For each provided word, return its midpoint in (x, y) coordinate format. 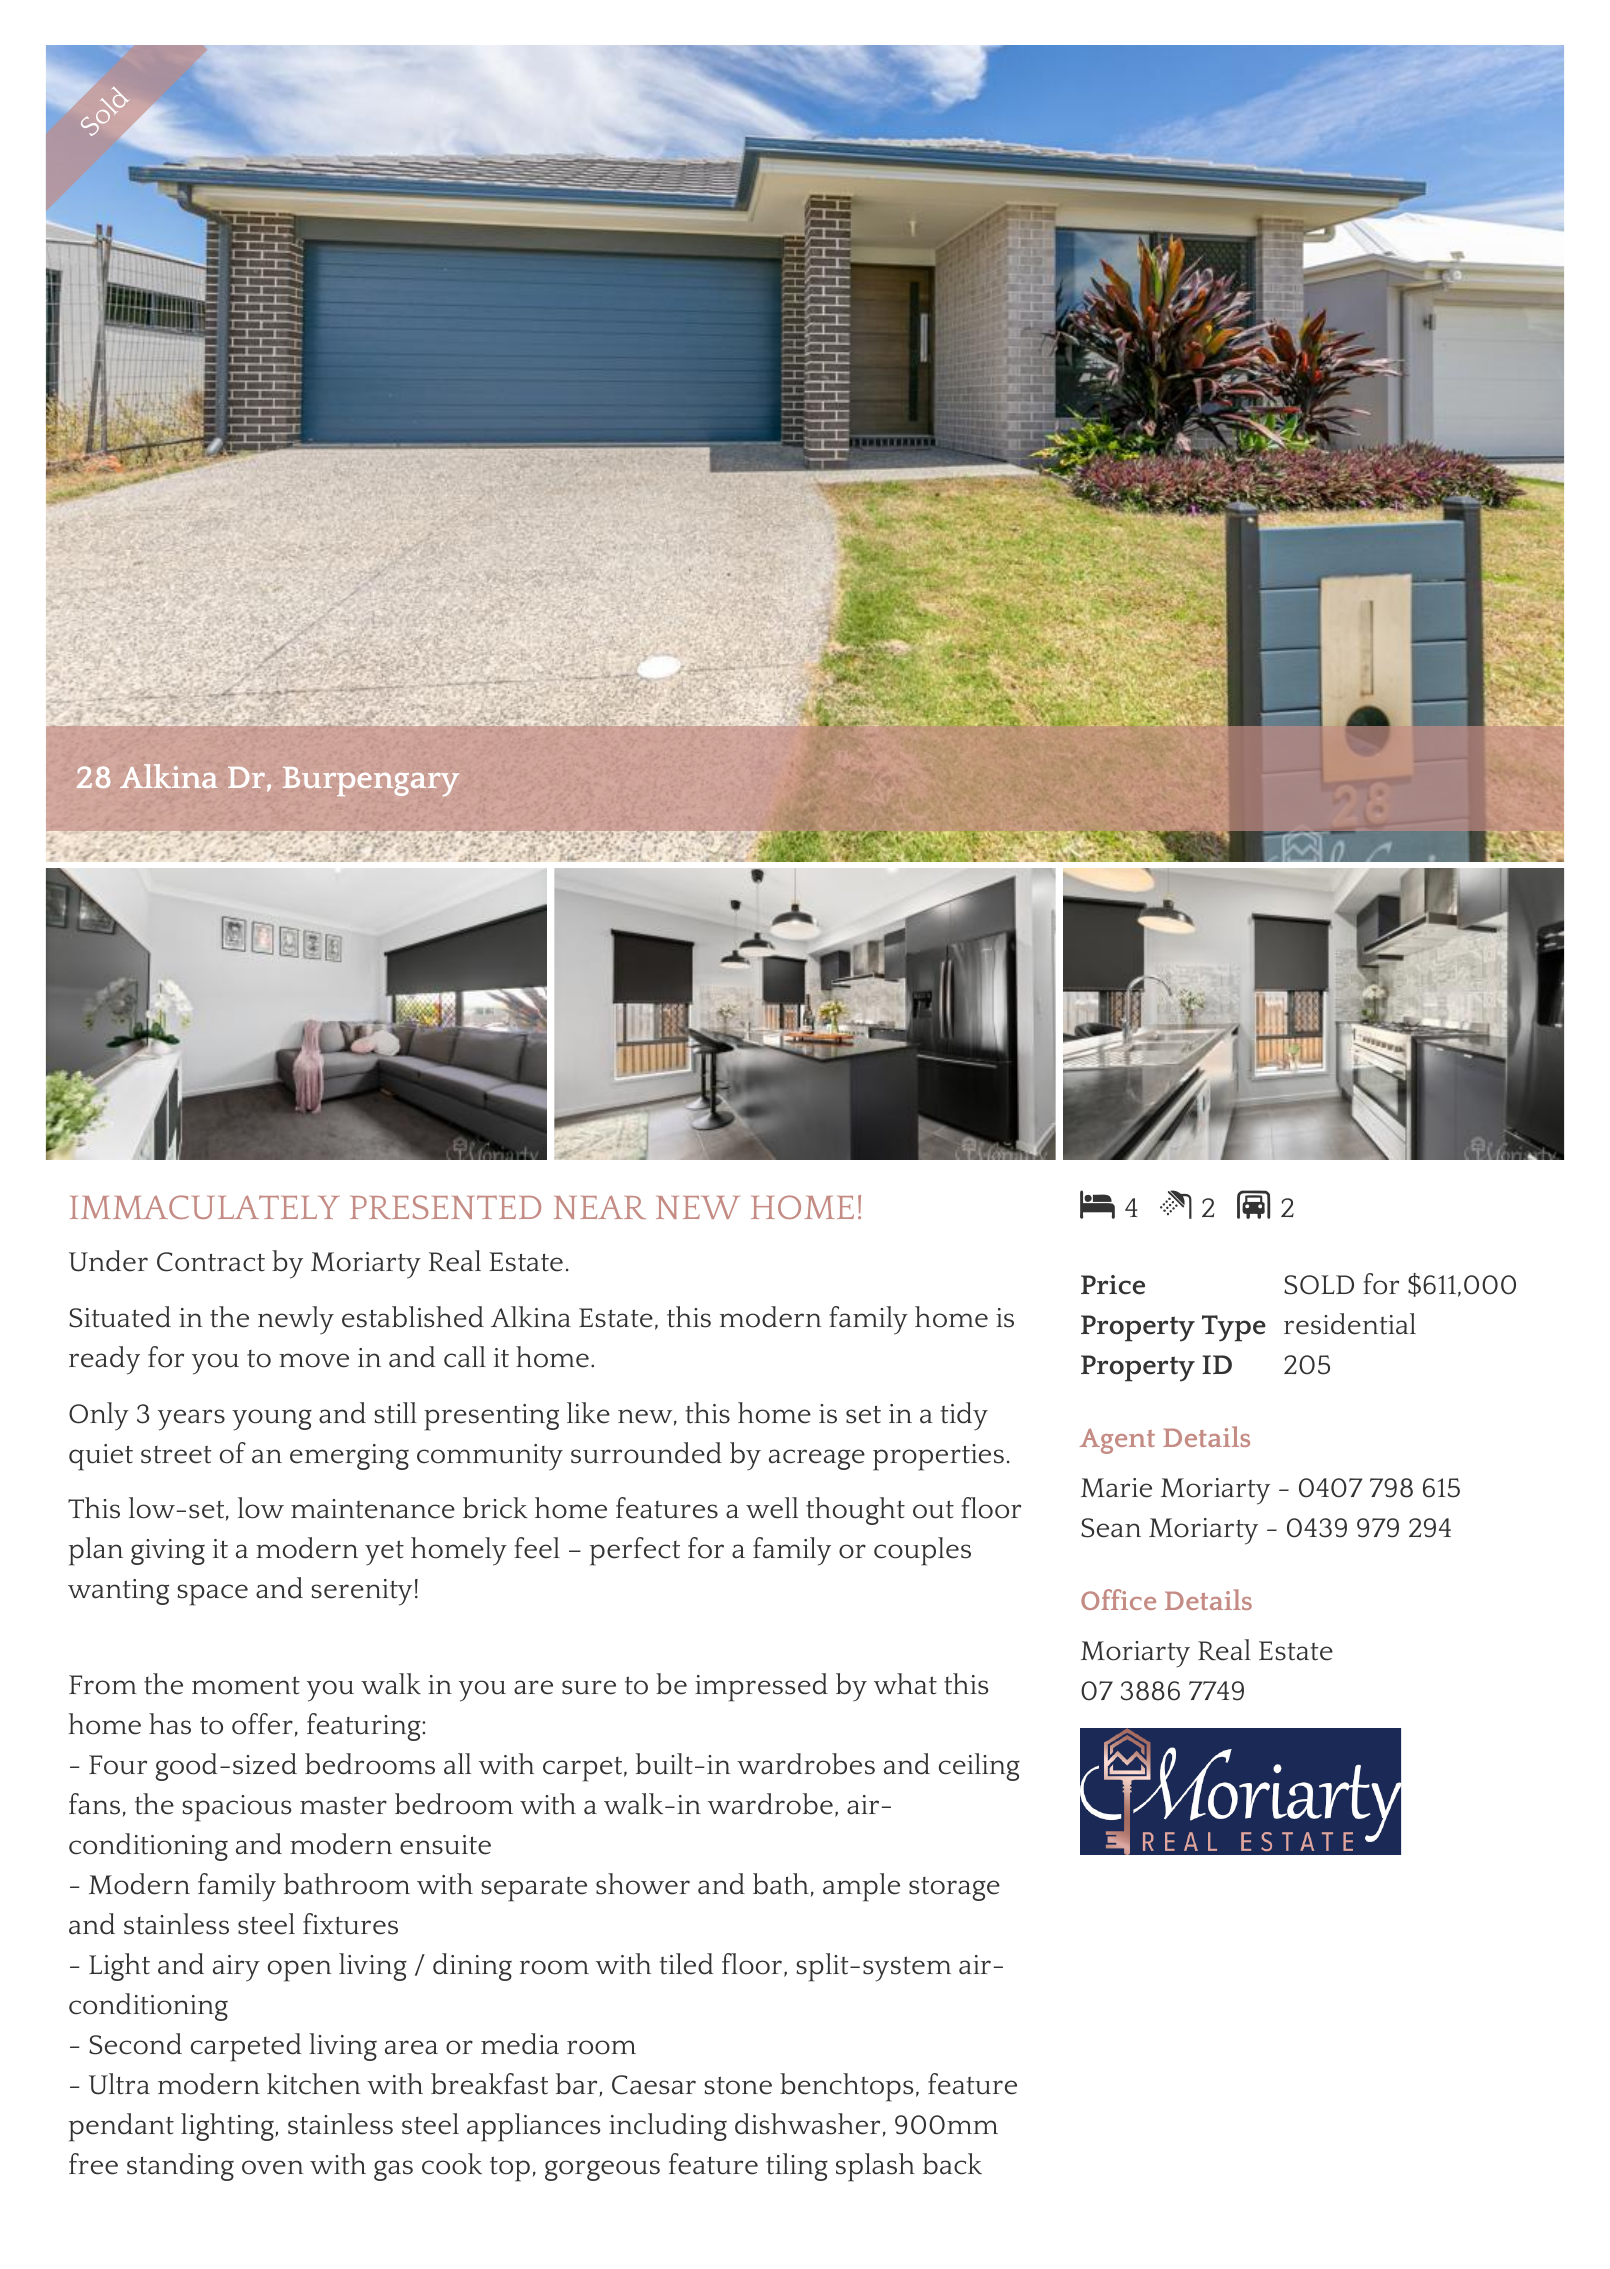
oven (272, 2167)
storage (954, 1889)
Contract (211, 1262)
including (668, 2127)
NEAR (600, 1207)
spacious (236, 1808)
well (772, 1508)
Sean (1111, 1528)
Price (1113, 1285)
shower (643, 1884)
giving (168, 1552)
